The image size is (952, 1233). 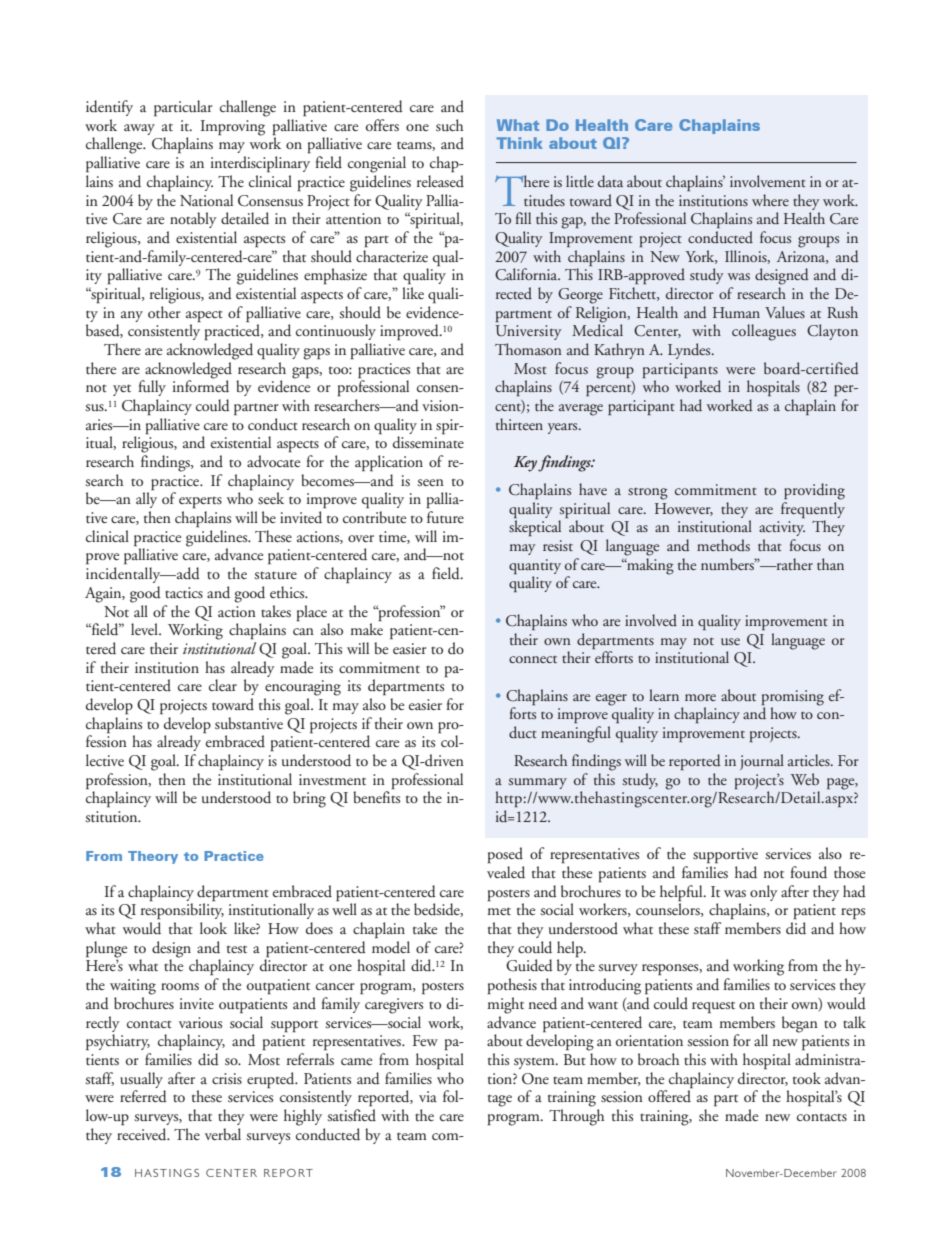 I want to click on via, so click(x=428, y=1096).
